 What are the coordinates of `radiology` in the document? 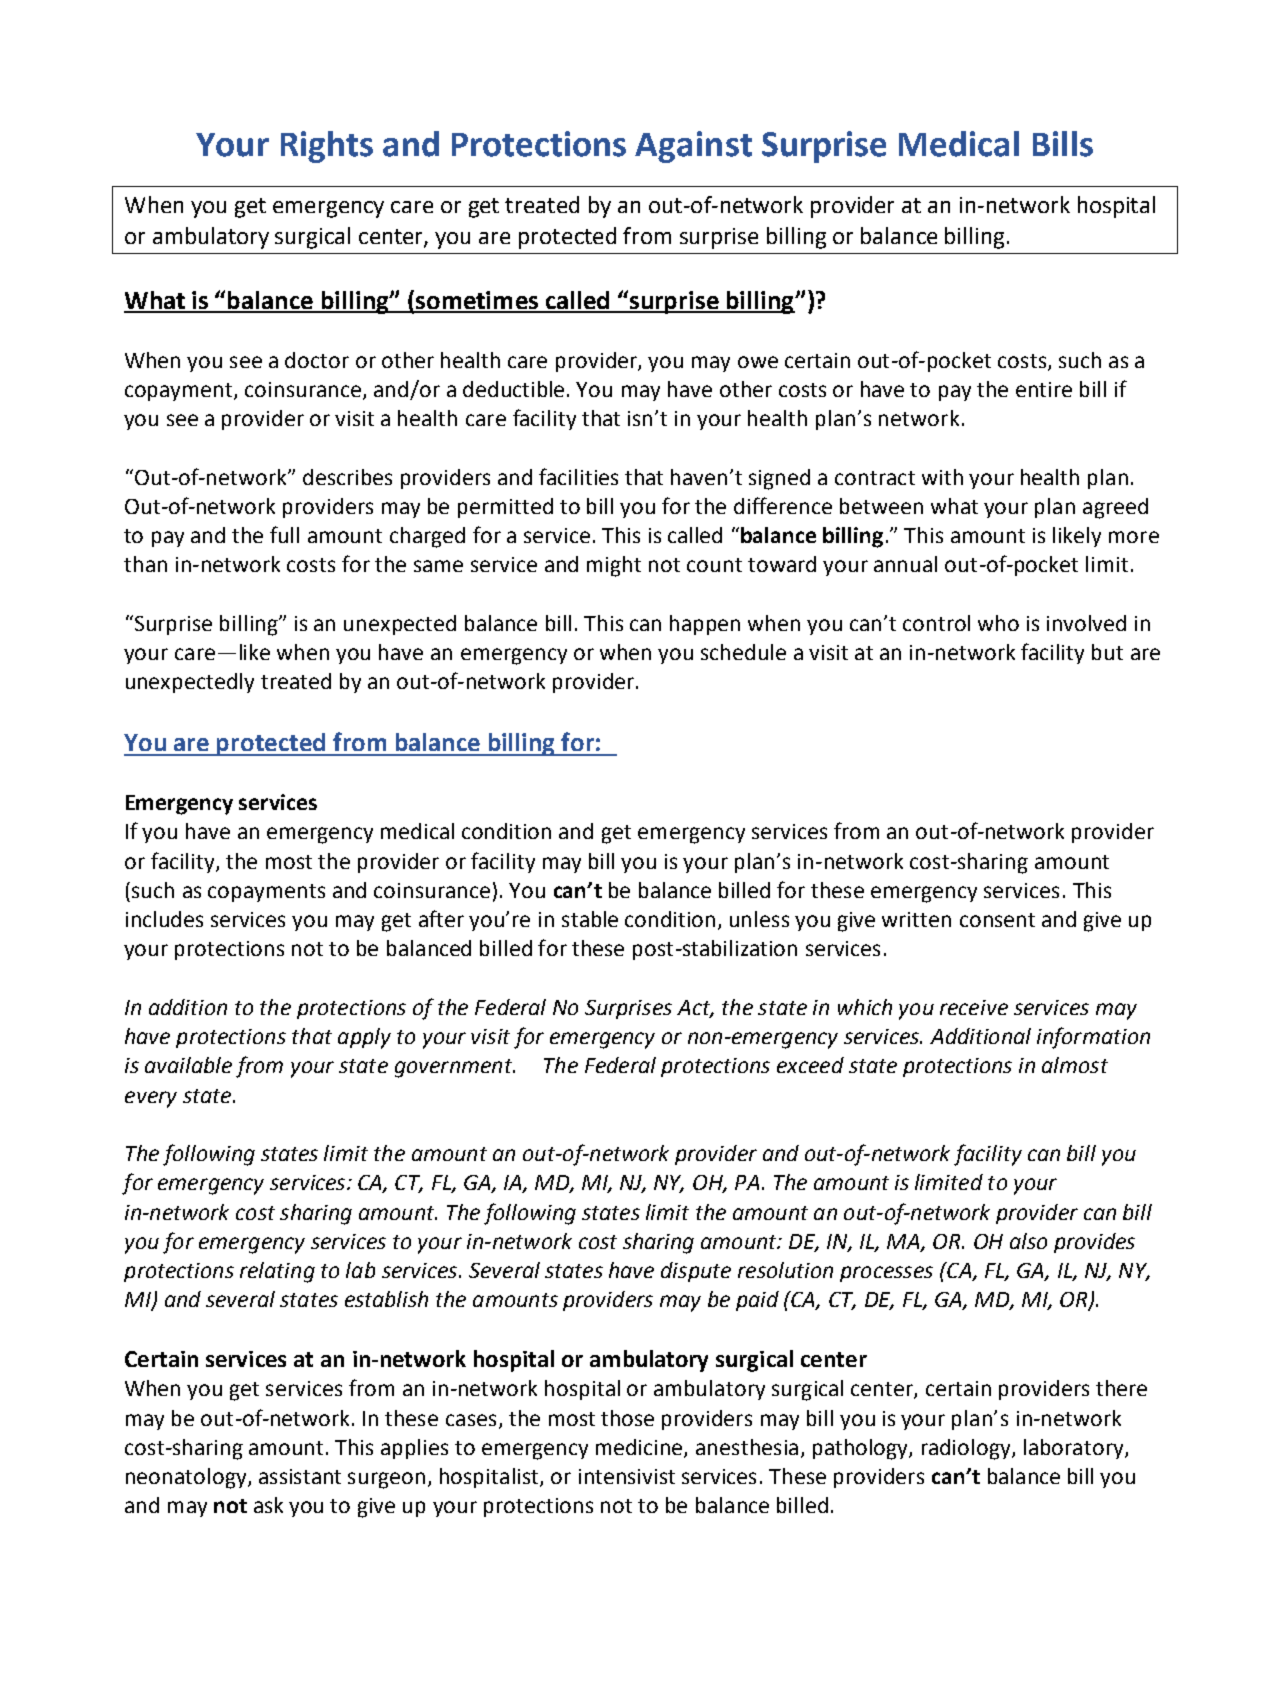 It's located at (967, 1449).
